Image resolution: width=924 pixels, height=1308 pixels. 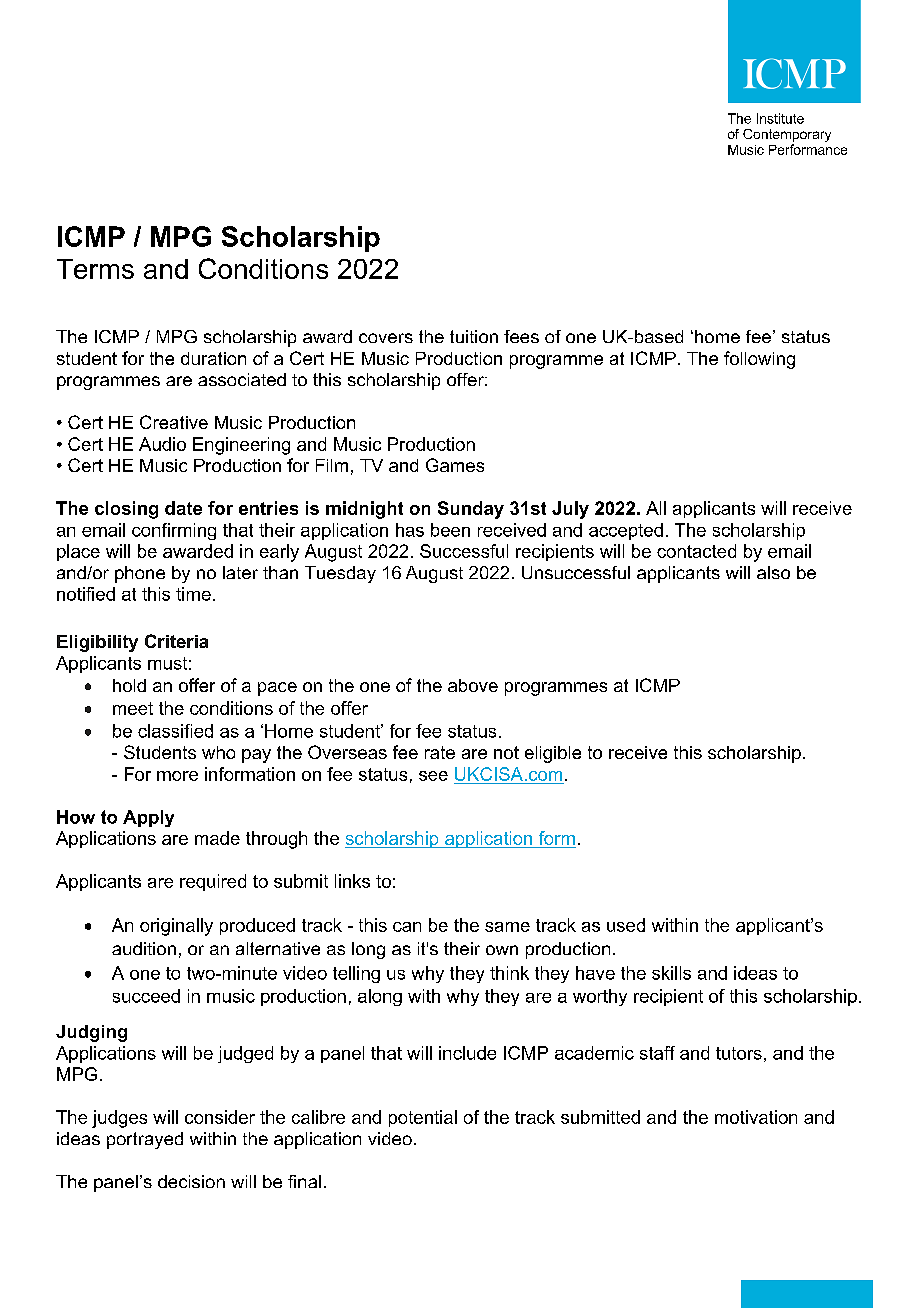 What do you see at coordinates (174, 531) in the document?
I see `confirming` at bounding box center [174, 531].
